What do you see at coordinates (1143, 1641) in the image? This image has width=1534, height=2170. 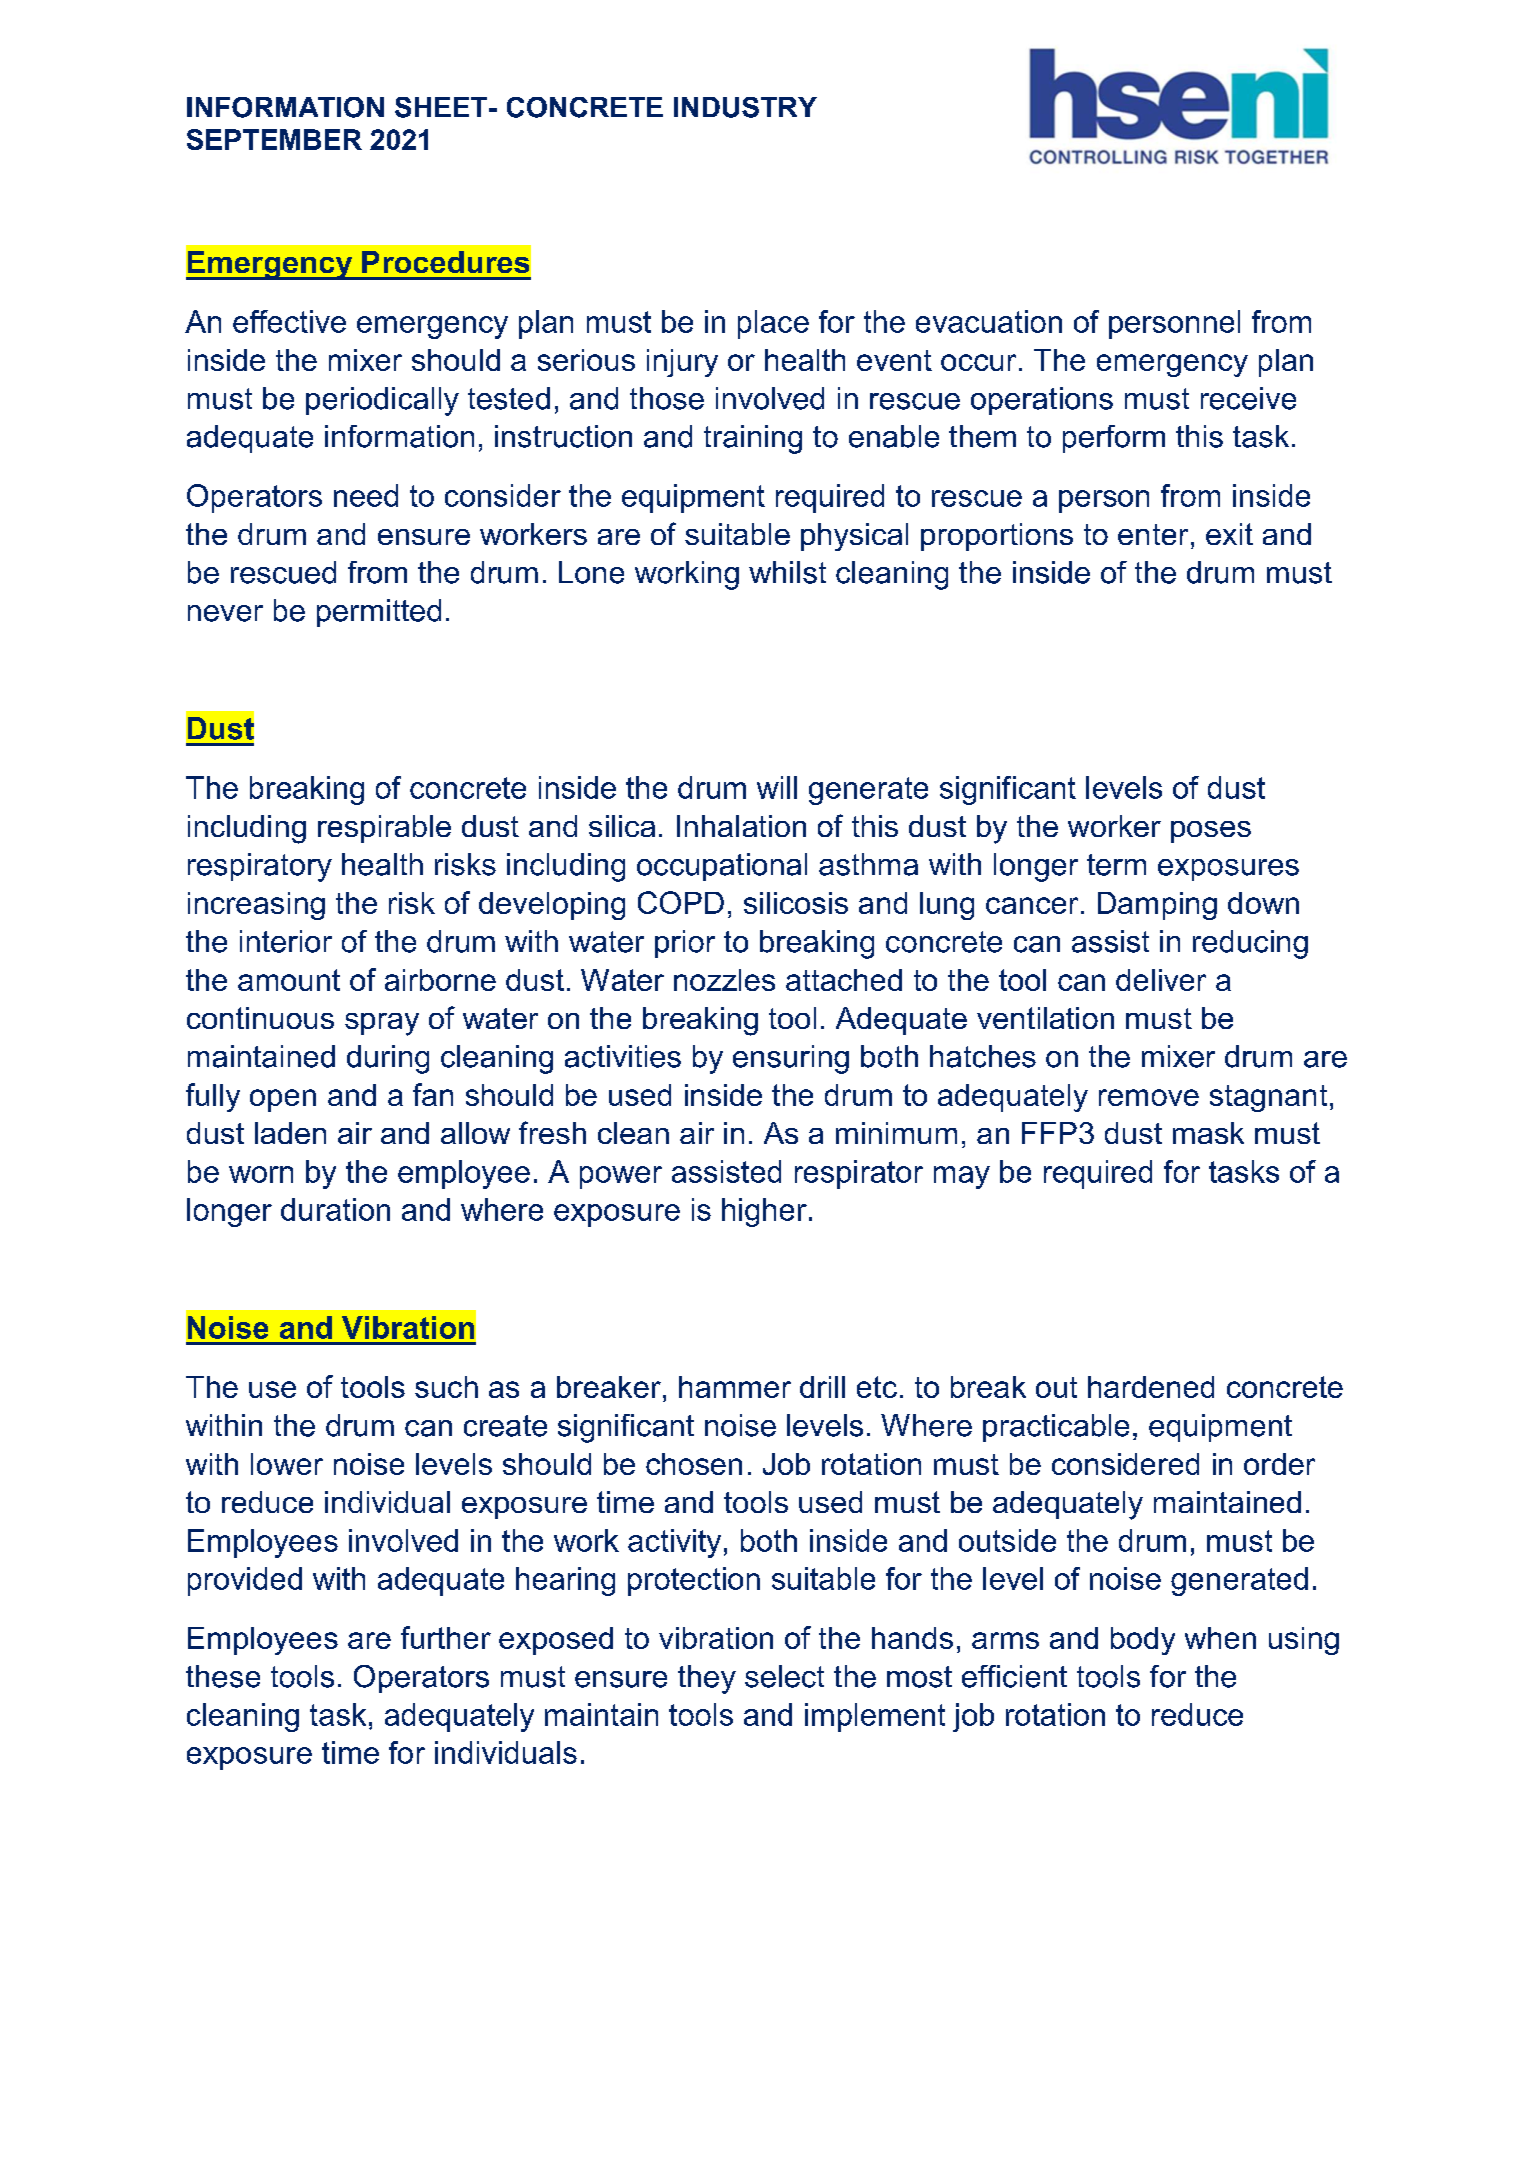 I see `body` at bounding box center [1143, 1641].
